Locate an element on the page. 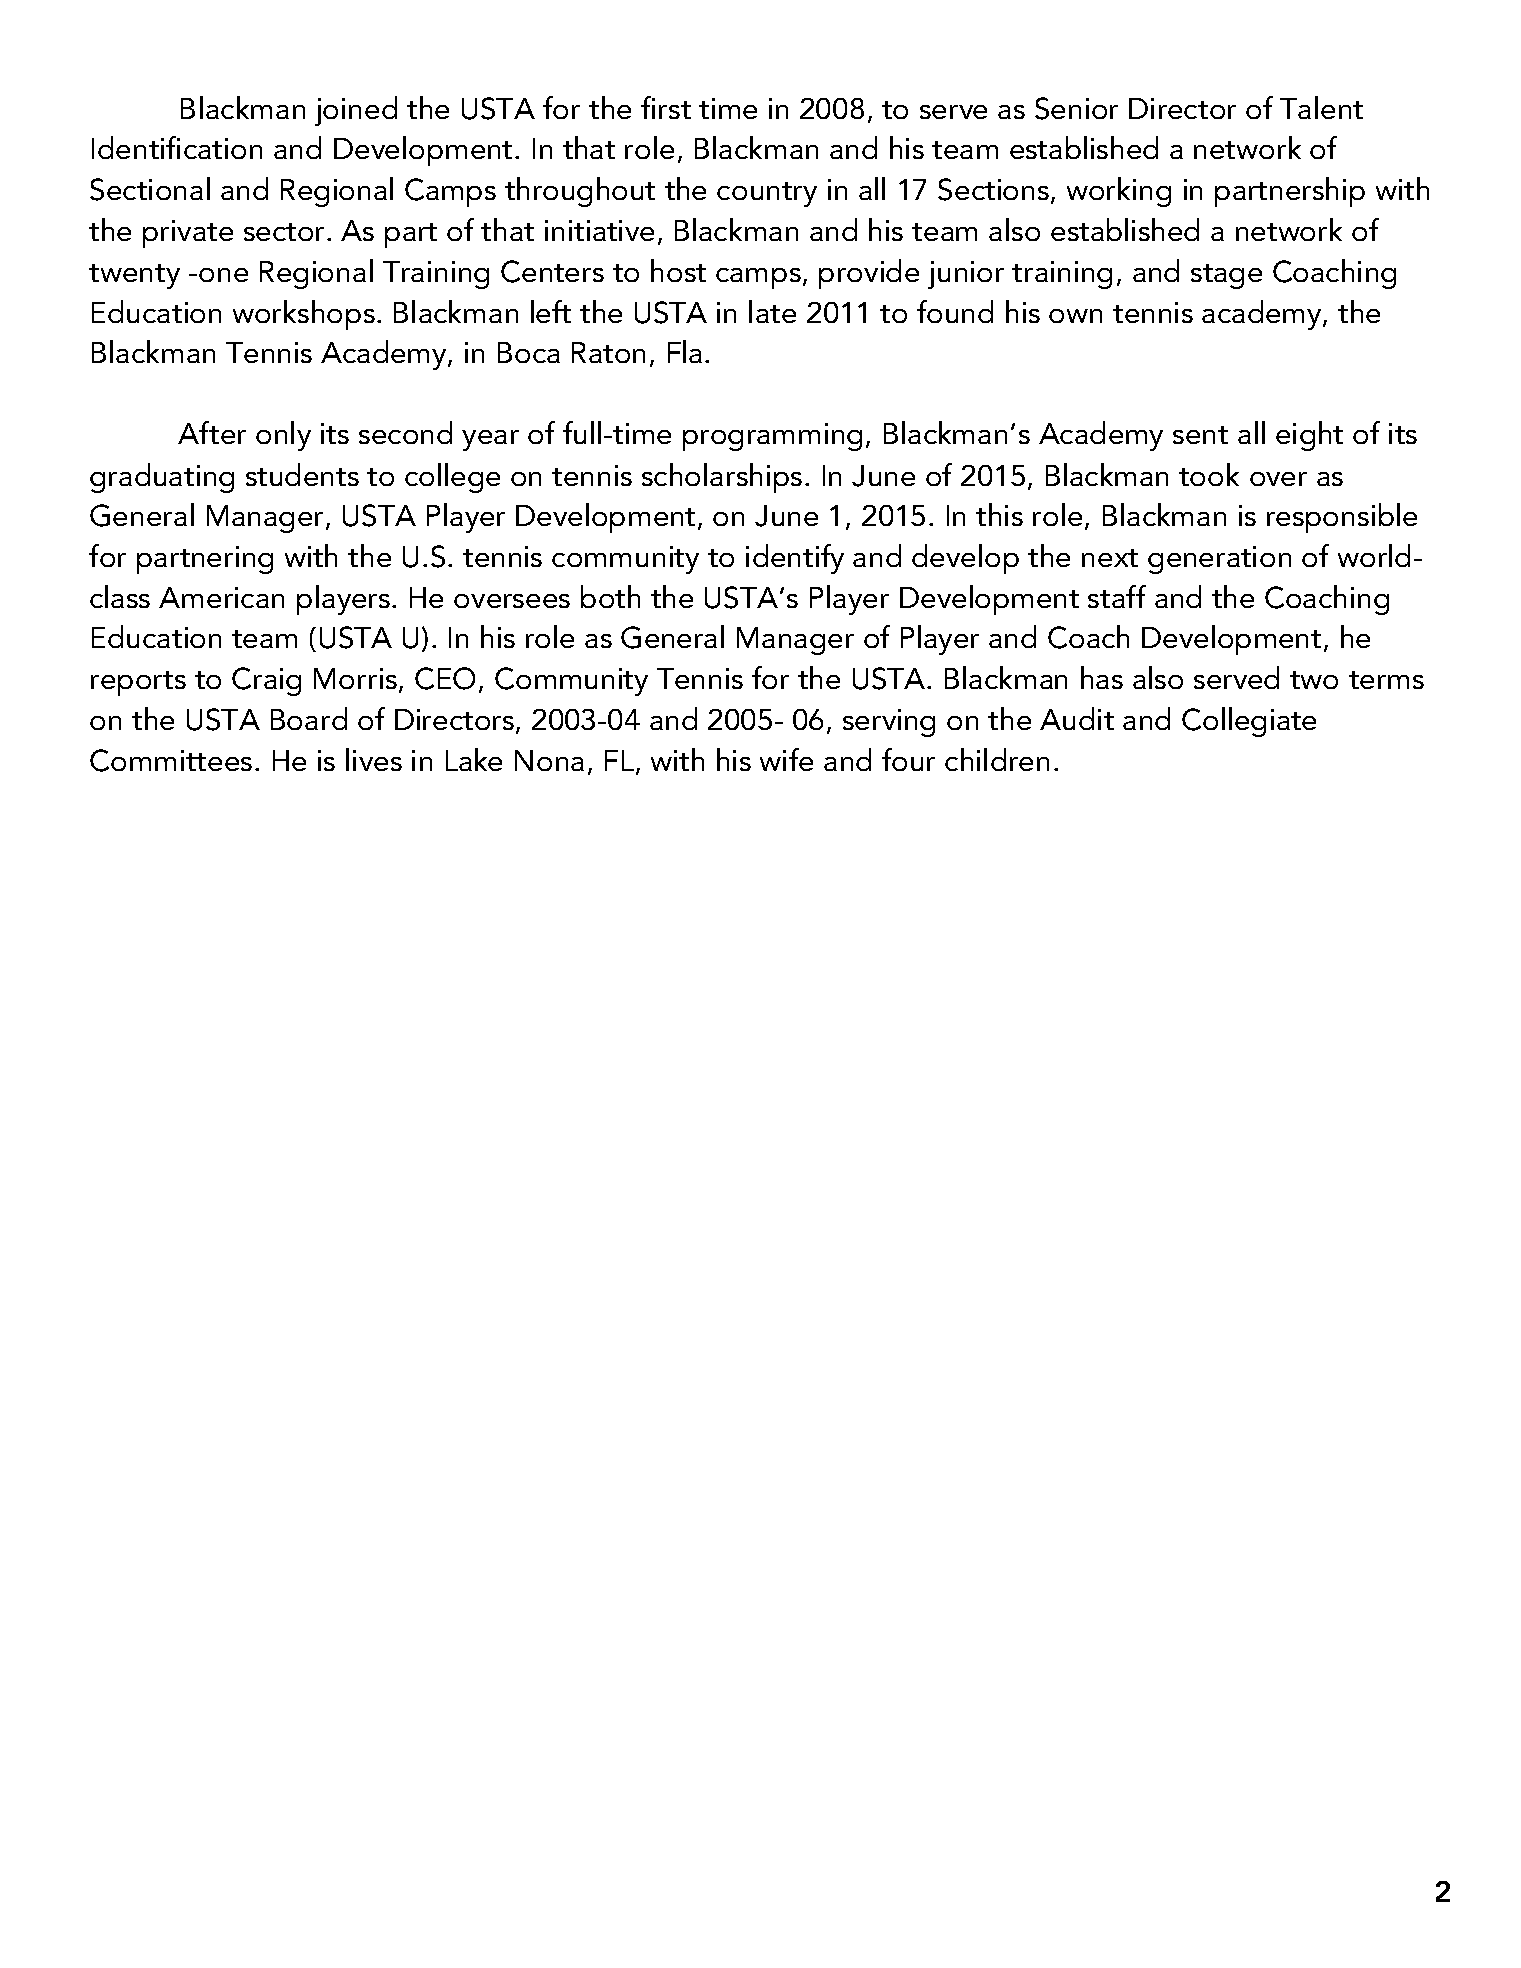 The image size is (1521, 1968). sent is located at coordinates (1200, 435).
